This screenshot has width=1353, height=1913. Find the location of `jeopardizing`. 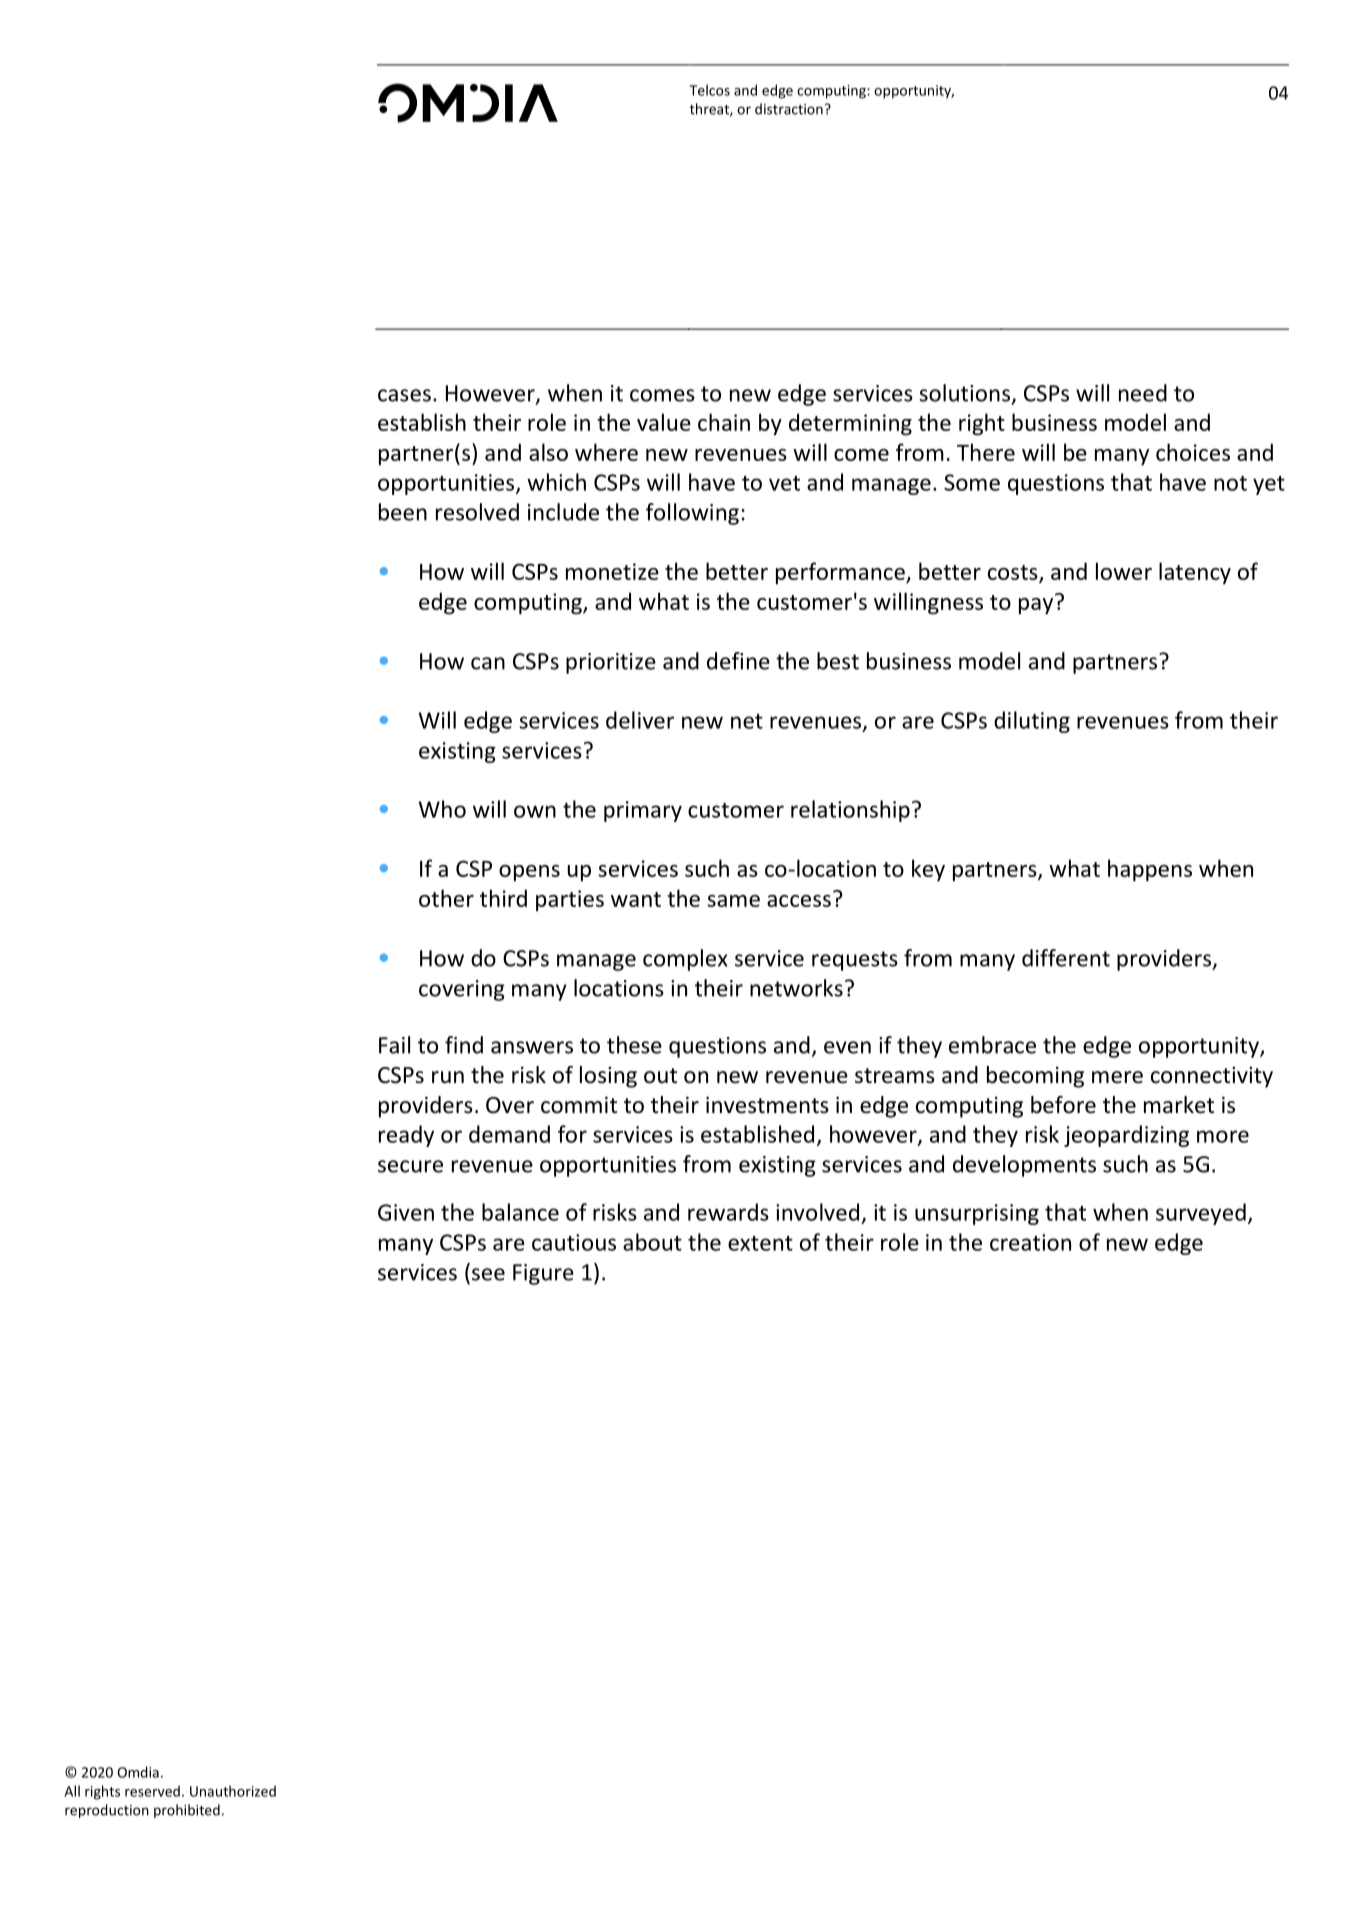

jeopardizing is located at coordinates (1126, 1136).
